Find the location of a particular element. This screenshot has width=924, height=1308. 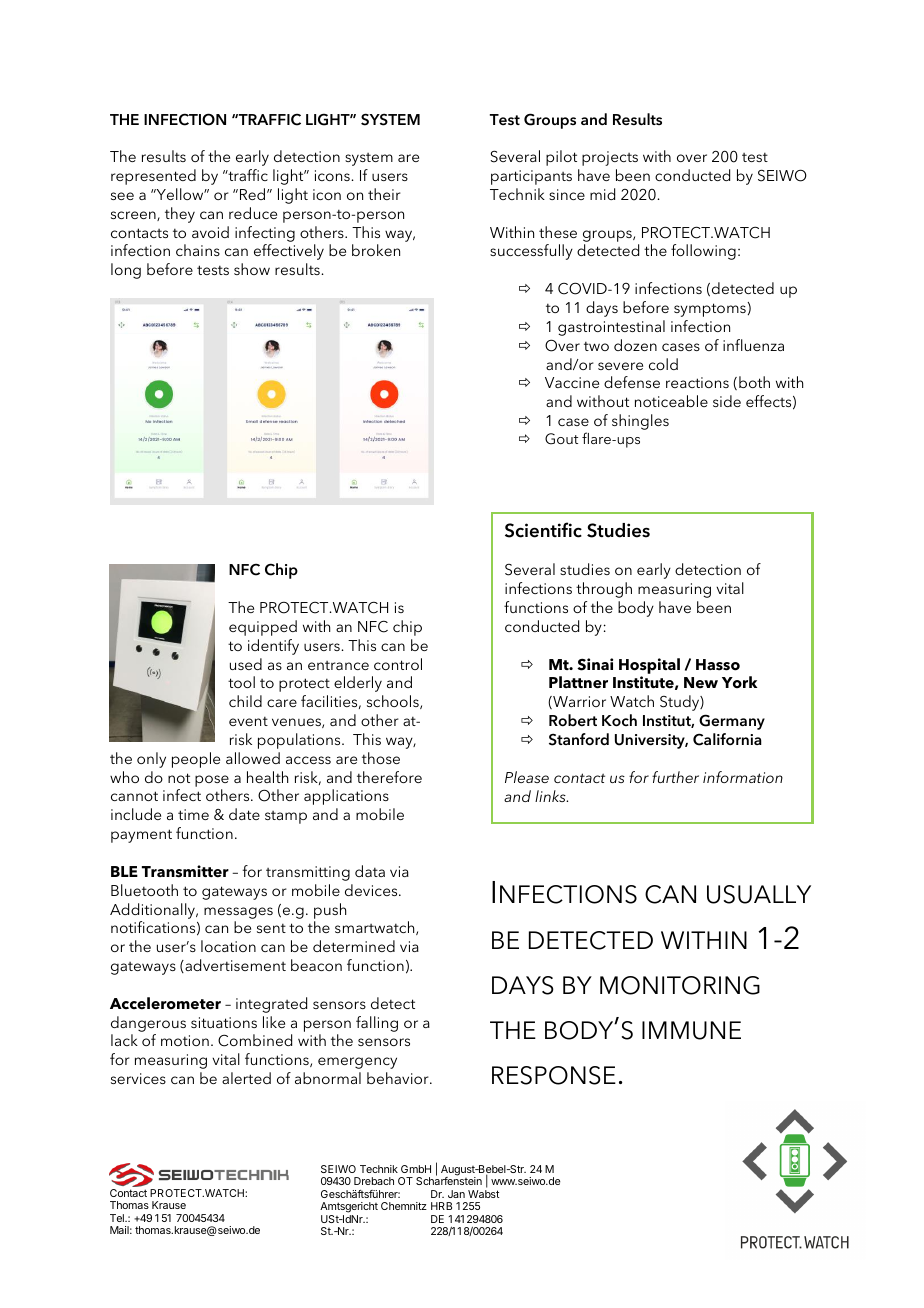

they is located at coordinates (180, 215).
